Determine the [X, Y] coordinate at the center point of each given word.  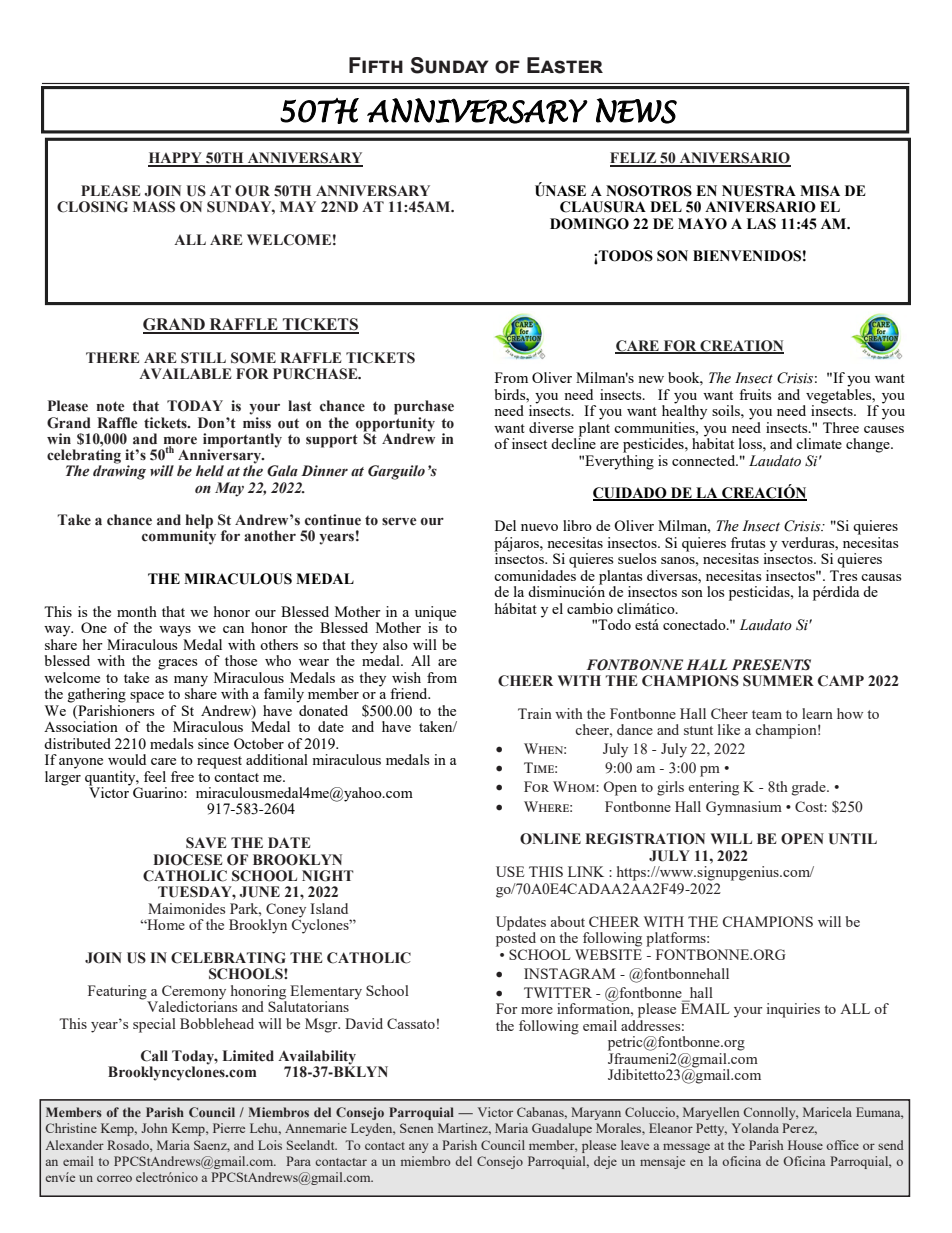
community [179, 536]
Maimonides [186, 908]
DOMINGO [589, 224]
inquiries [793, 1010]
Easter [565, 65]
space [147, 697]
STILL [203, 358]
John [154, 1128]
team [767, 714]
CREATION [741, 346]
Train [535, 713]
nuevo [539, 527]
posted [516, 938]
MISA [820, 191]
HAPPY [176, 159]
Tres [843, 575]
